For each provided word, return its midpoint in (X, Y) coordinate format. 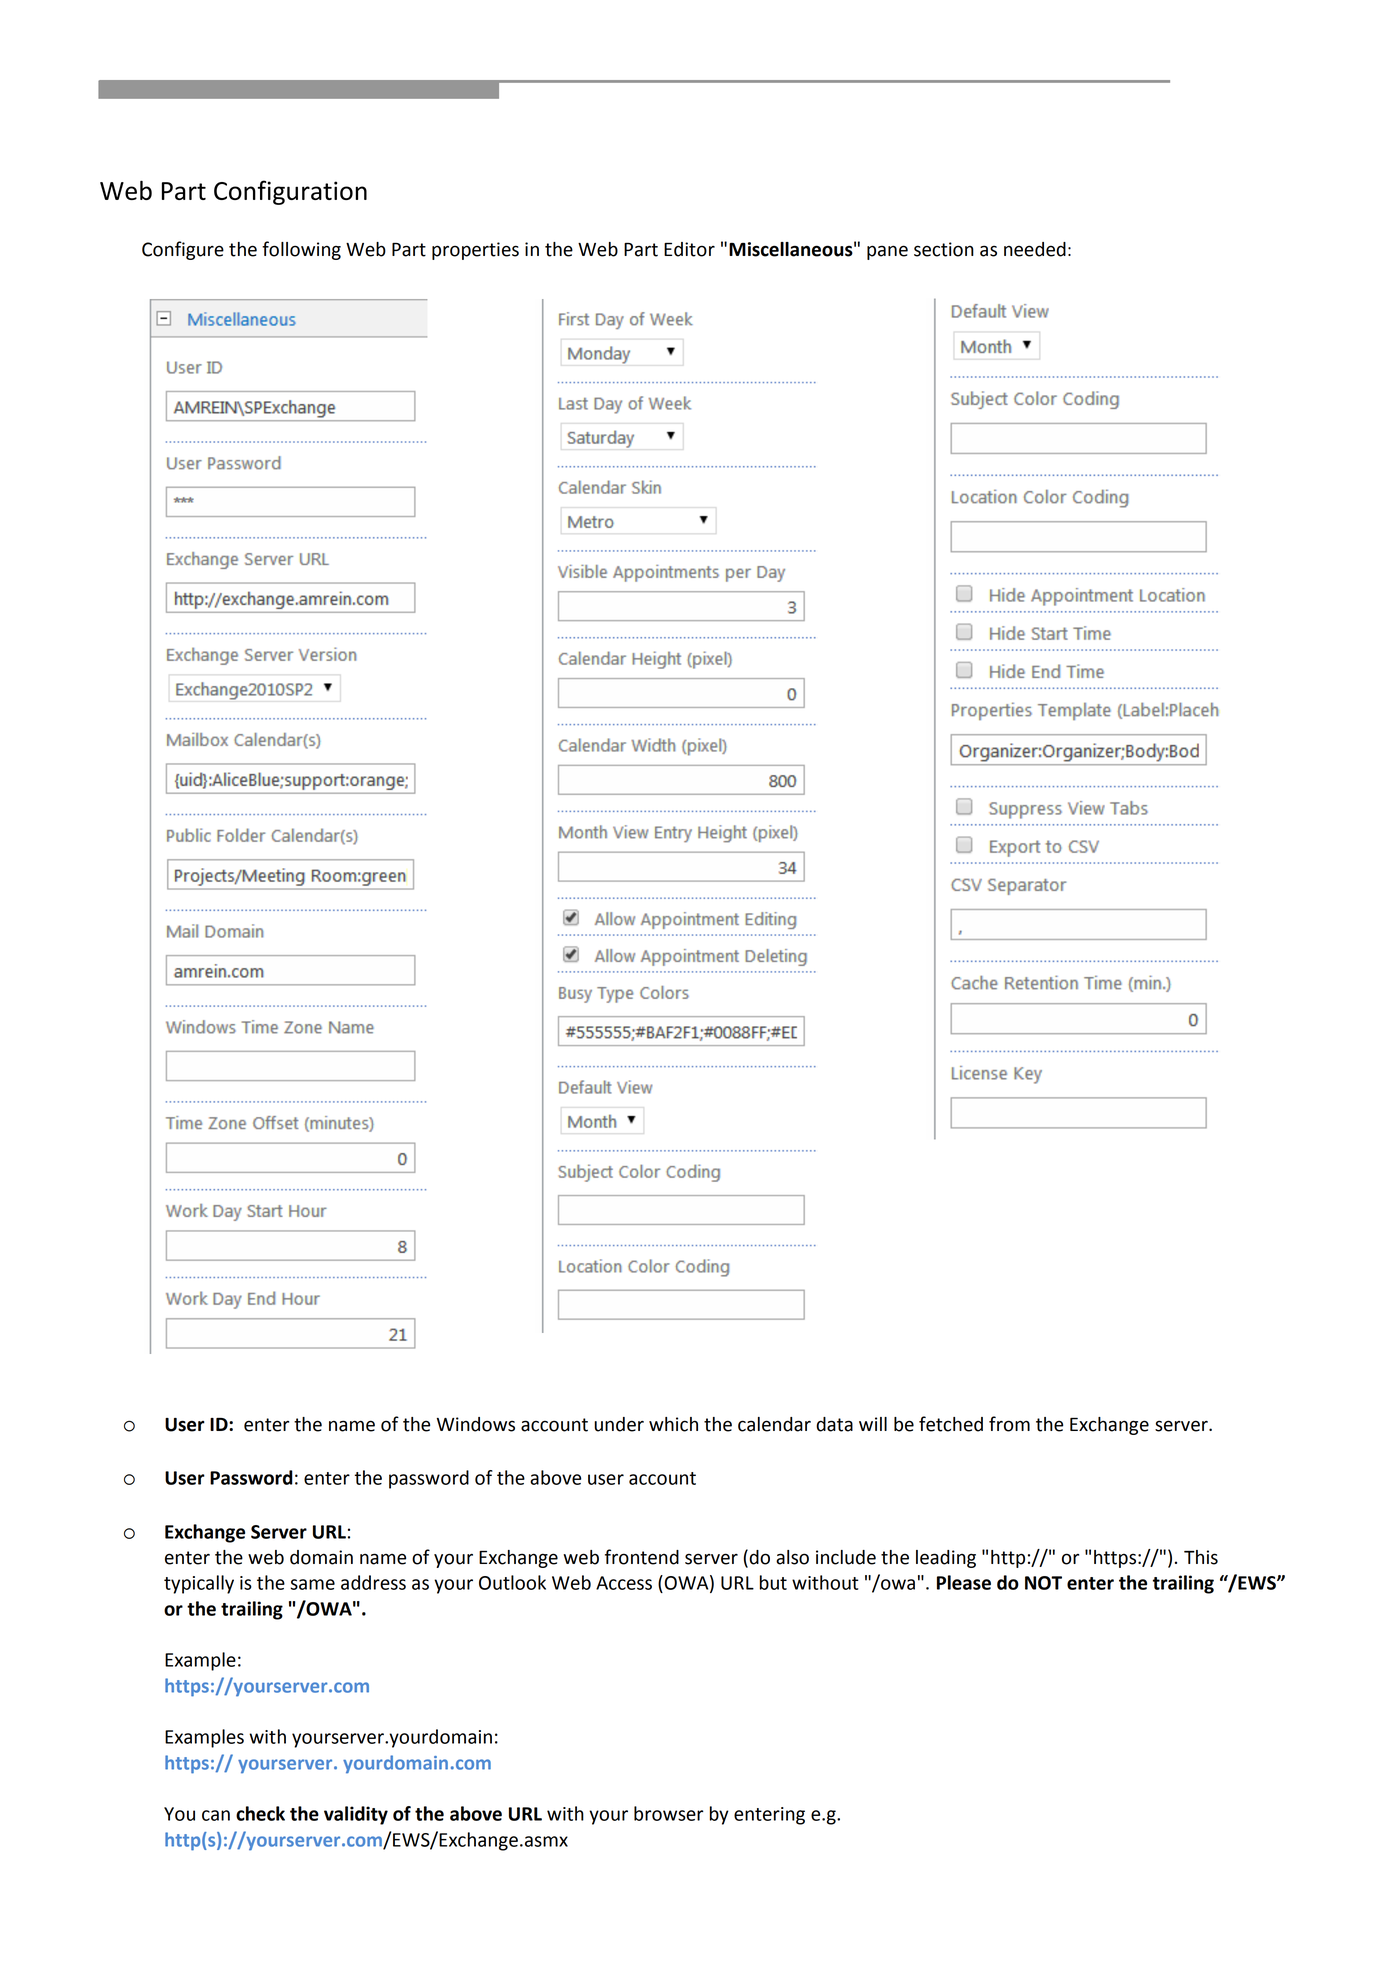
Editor (689, 249)
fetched (951, 1424)
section (944, 249)
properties (475, 251)
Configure (183, 250)
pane (887, 252)
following (301, 250)
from (1009, 1424)
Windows (476, 1424)
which (673, 1424)
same (312, 1584)
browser (669, 1813)
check (260, 1813)
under (619, 1424)
